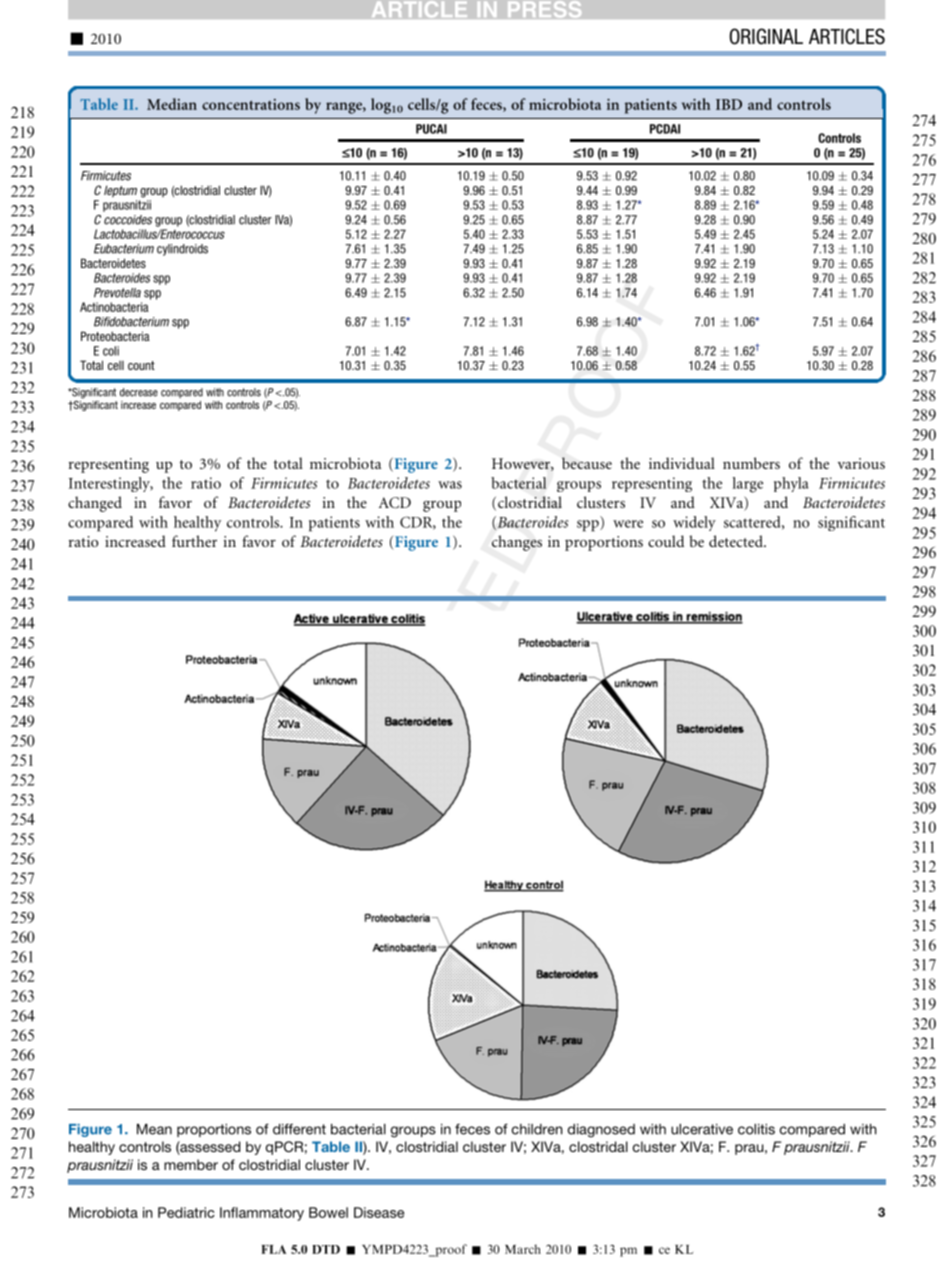  What do you see at coordinates (95, 504) in the document?
I see `changed` at bounding box center [95, 504].
